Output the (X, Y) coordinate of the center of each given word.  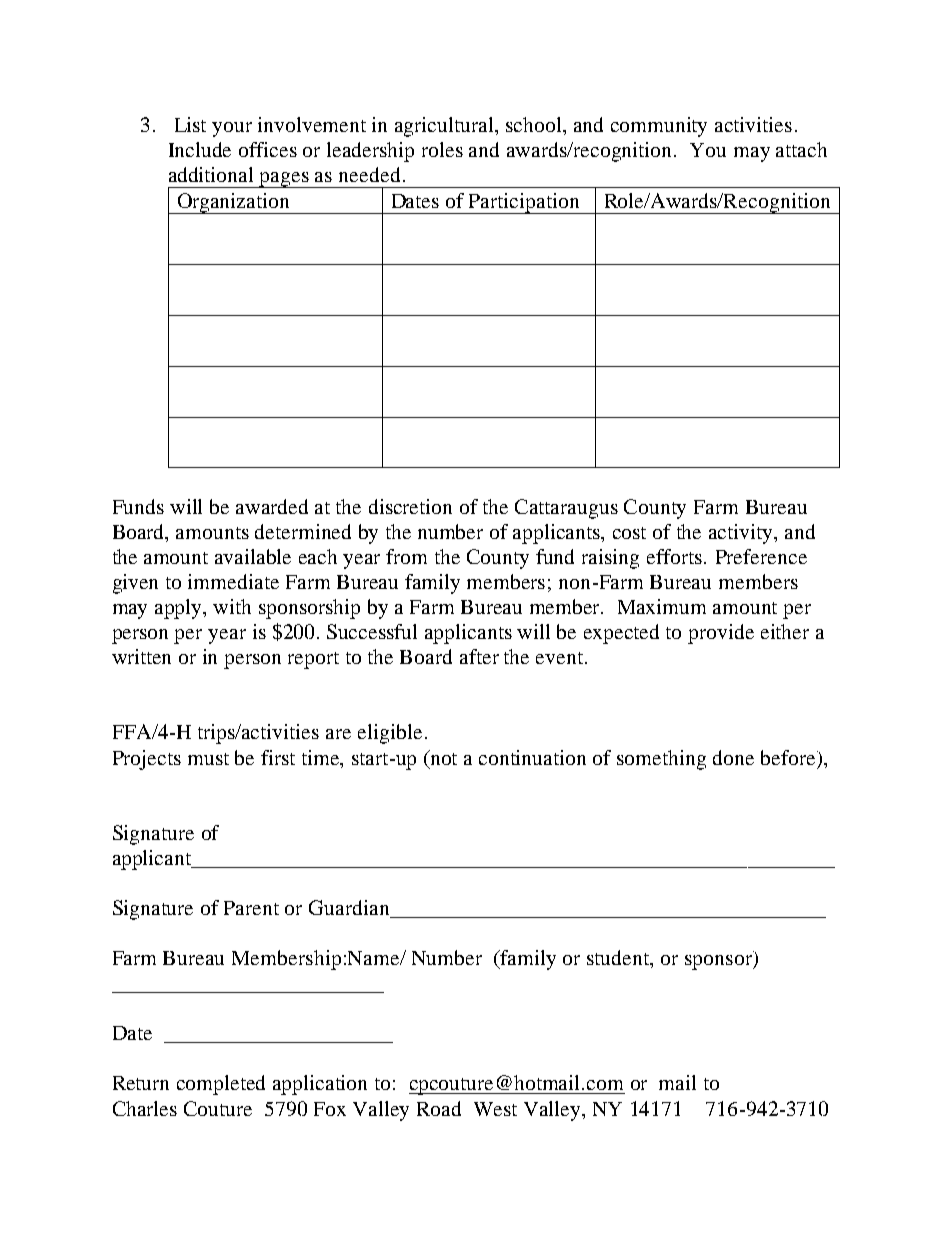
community (659, 127)
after (479, 656)
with (232, 606)
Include (200, 149)
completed (221, 1085)
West (495, 1109)
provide (721, 634)
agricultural (446, 127)
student (619, 959)
